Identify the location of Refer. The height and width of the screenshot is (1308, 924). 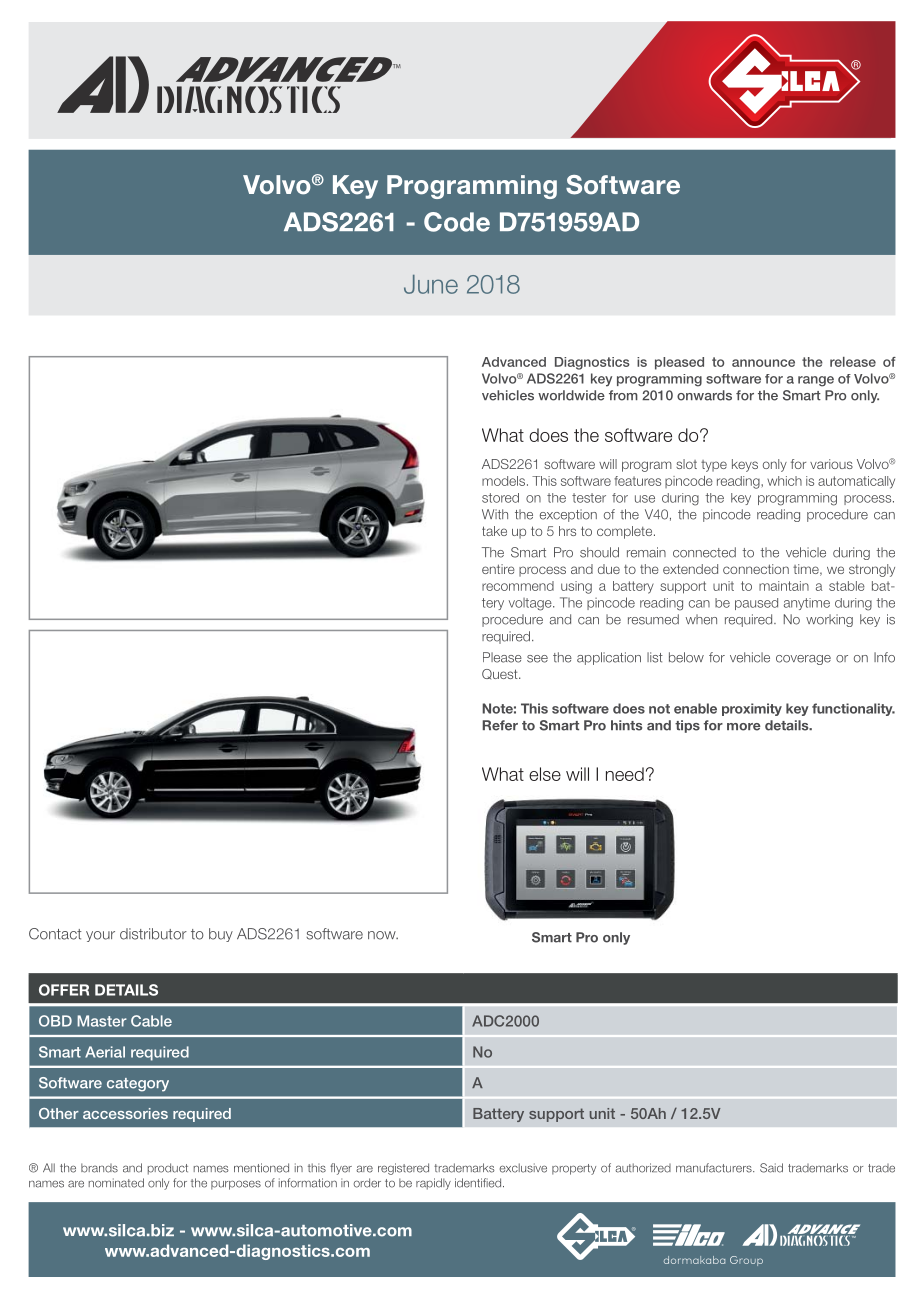
(500, 725).
